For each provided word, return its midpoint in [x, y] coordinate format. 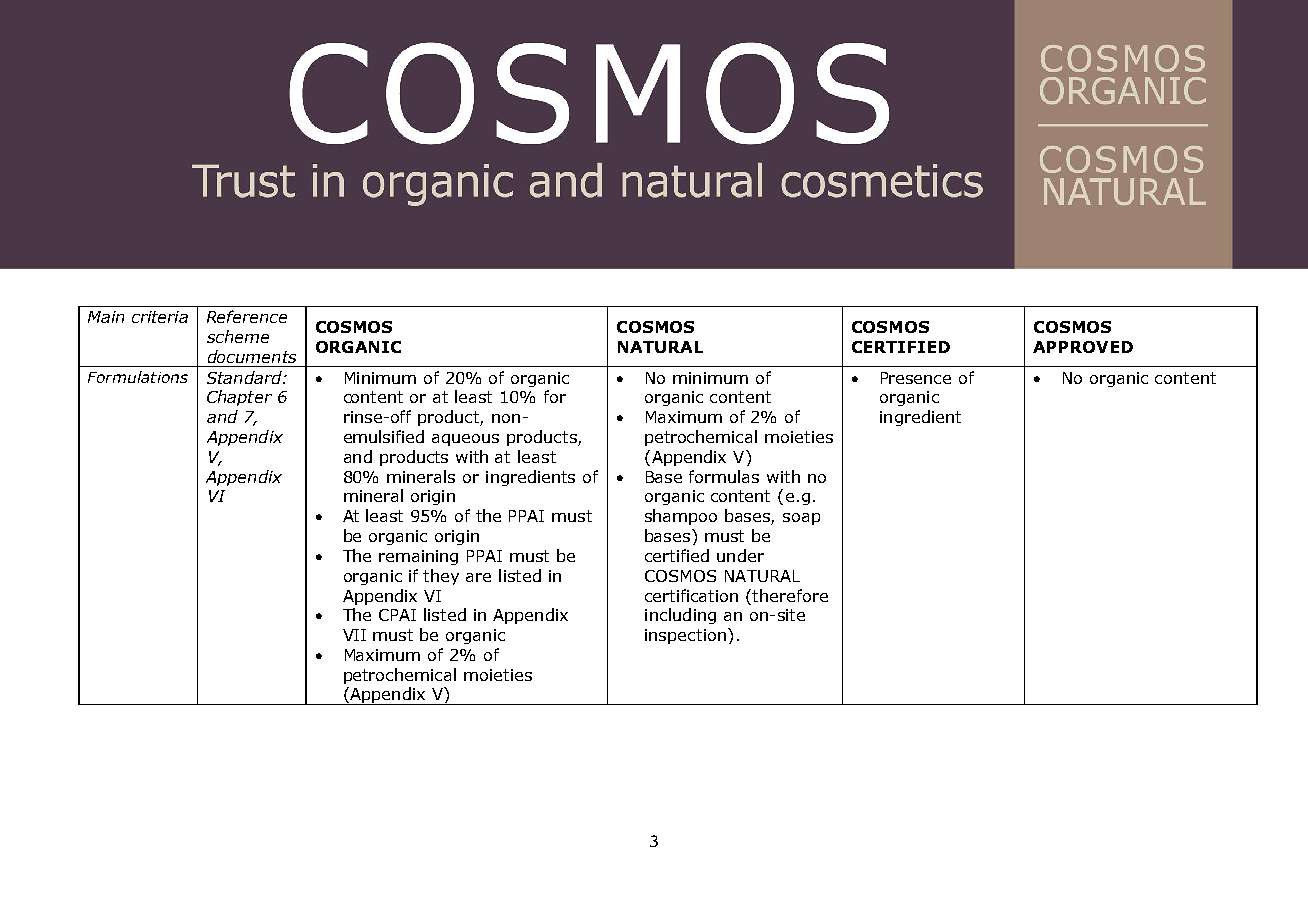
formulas [724, 476]
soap [801, 519]
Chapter [239, 398]
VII [354, 635]
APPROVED [1083, 347]
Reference [247, 316]
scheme [238, 336]
